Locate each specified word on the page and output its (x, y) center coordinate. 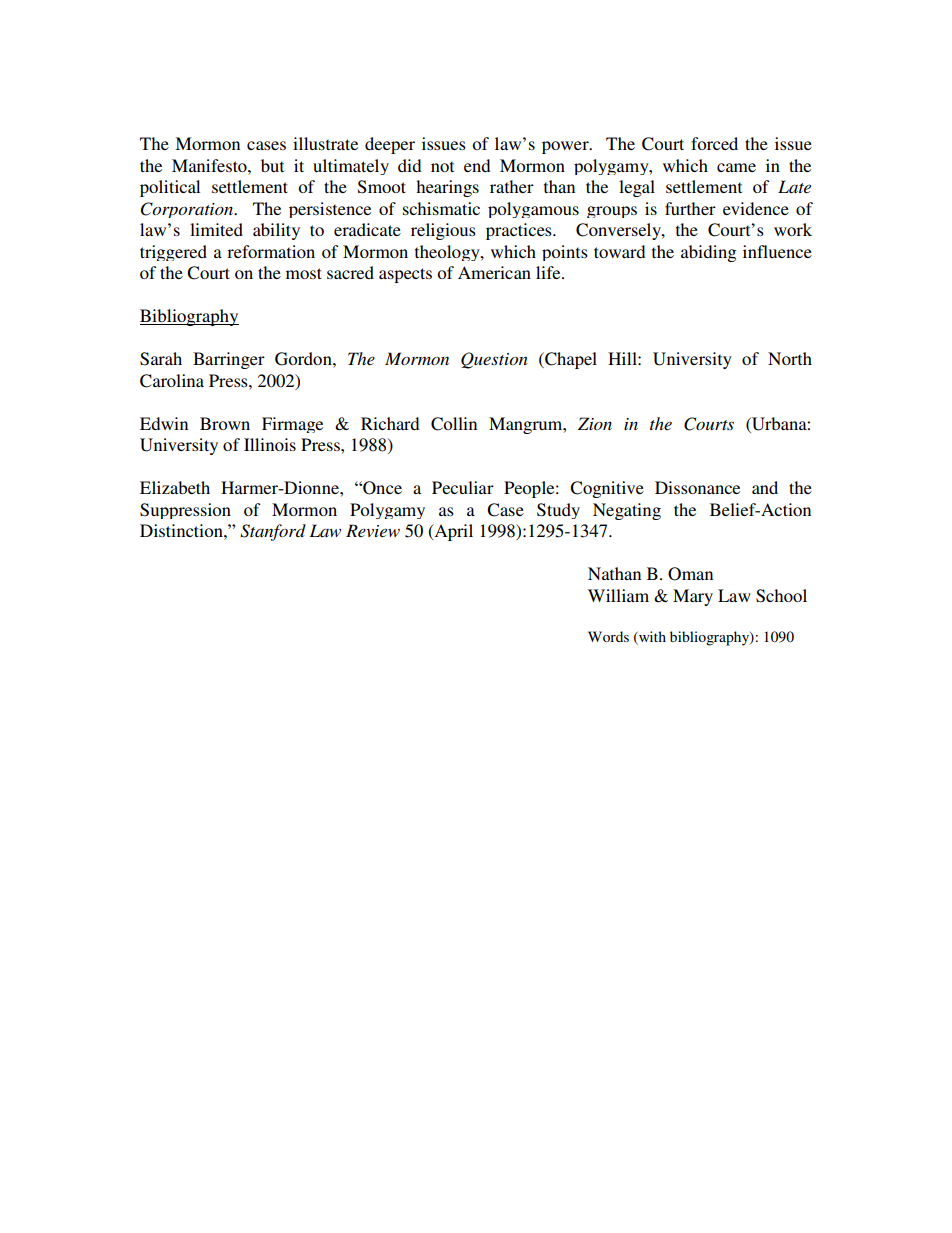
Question (494, 360)
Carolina (172, 381)
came (736, 167)
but (272, 165)
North (790, 358)
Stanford (273, 532)
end (477, 165)
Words (608, 636)
